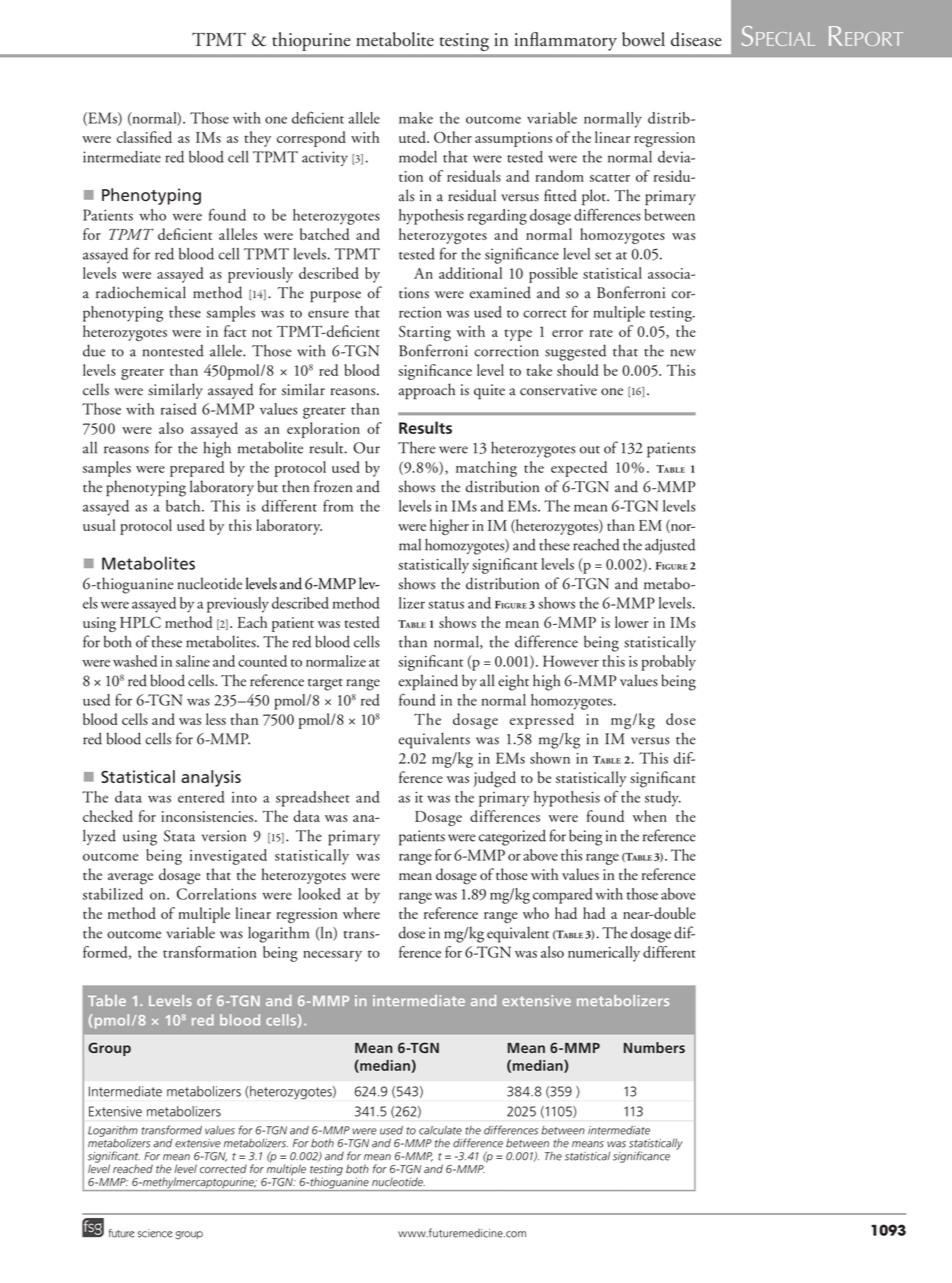 Image resolution: width=952 pixels, height=1283 pixels. What do you see at coordinates (604, 954) in the screenshot?
I see `numerically` at bounding box center [604, 954].
